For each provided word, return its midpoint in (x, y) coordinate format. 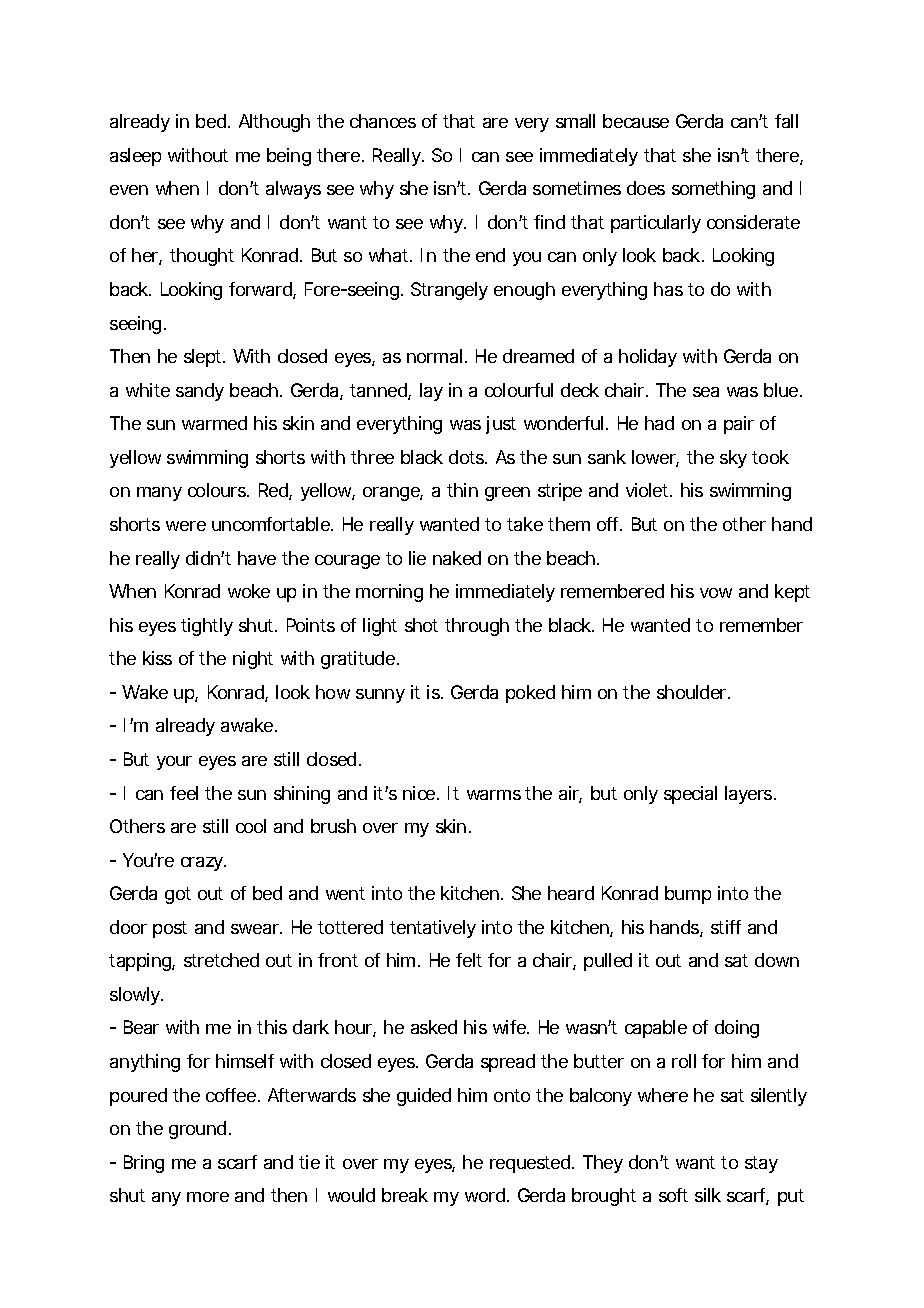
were (186, 526)
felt (469, 960)
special (690, 795)
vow (716, 593)
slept (204, 358)
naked (457, 558)
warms (494, 795)
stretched (221, 960)
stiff (726, 927)
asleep (135, 157)
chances (383, 121)
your (174, 763)
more (208, 1197)
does (646, 188)
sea (706, 392)
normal (434, 356)
